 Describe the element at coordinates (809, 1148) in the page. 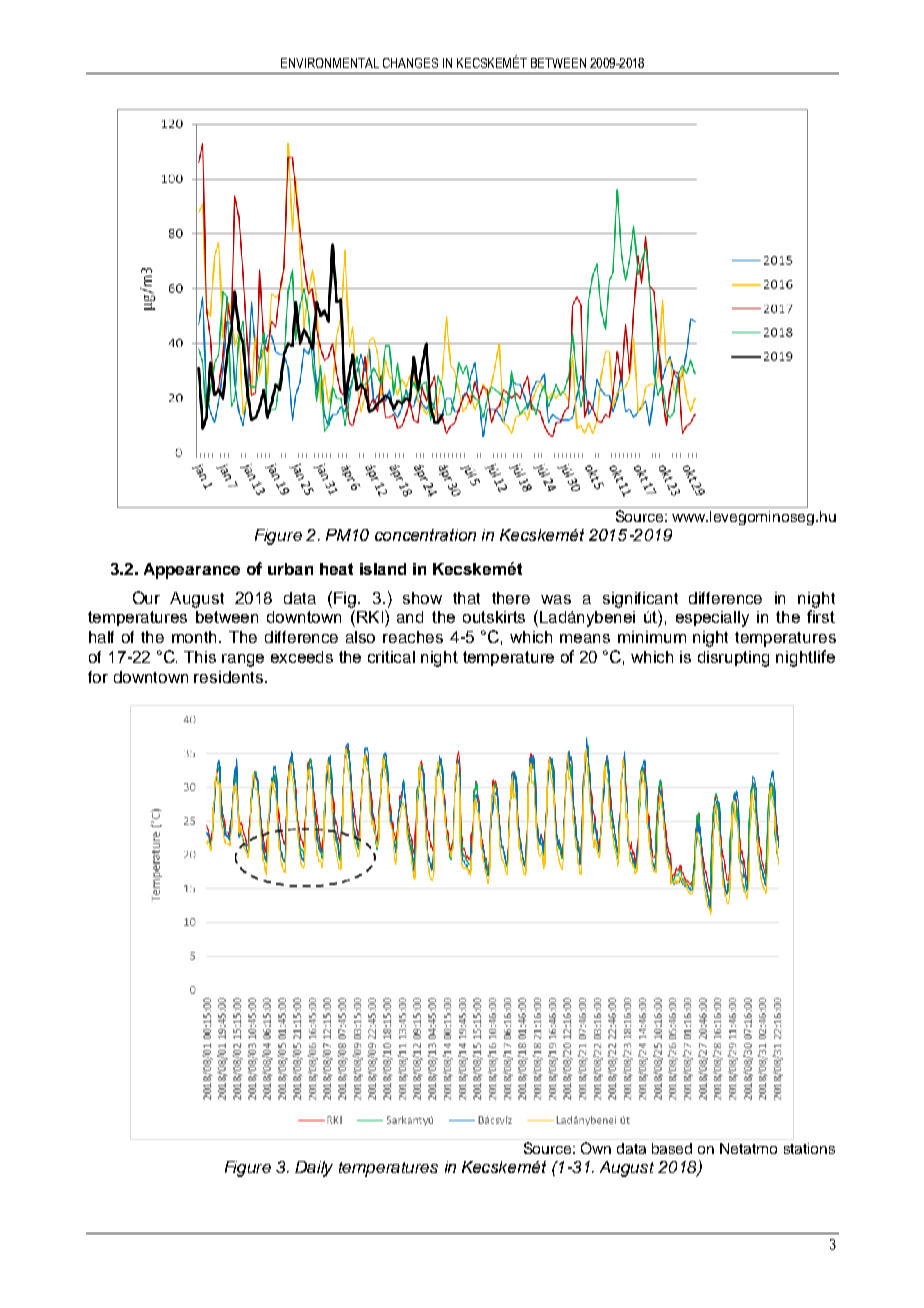

I see `stations` at that location.
